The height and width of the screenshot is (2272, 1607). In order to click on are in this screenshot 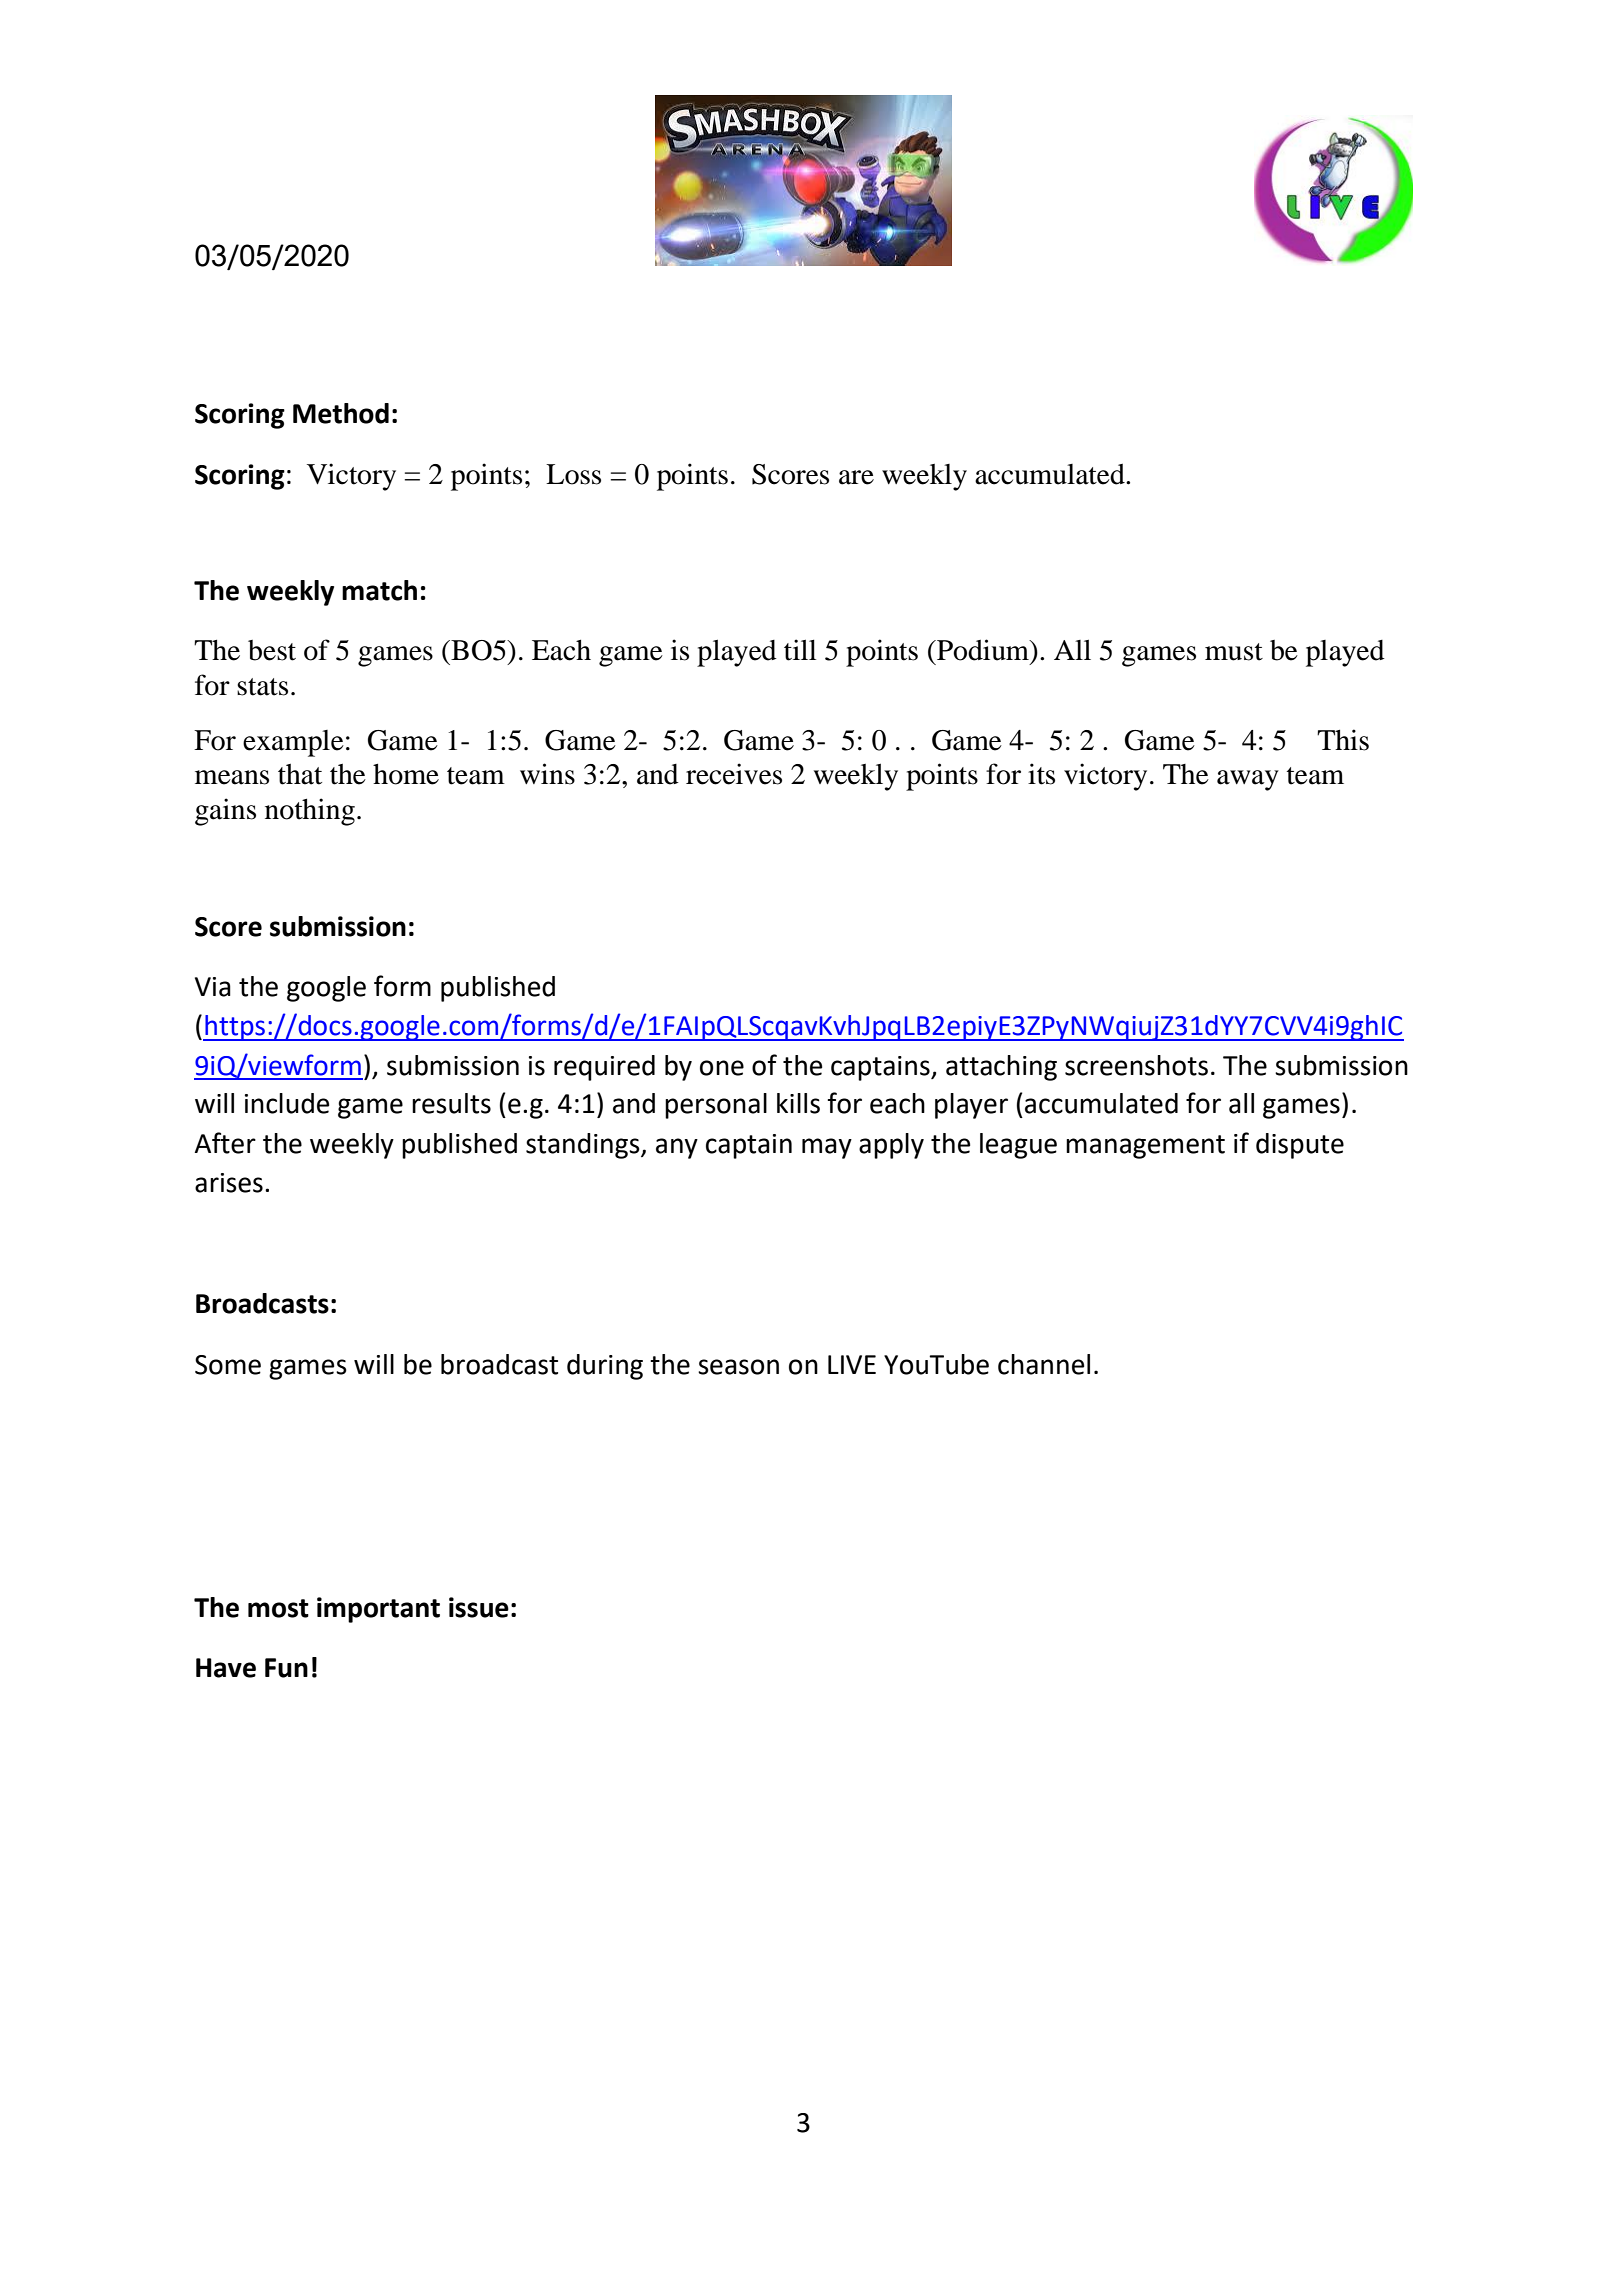, I will do `click(856, 477)`.
